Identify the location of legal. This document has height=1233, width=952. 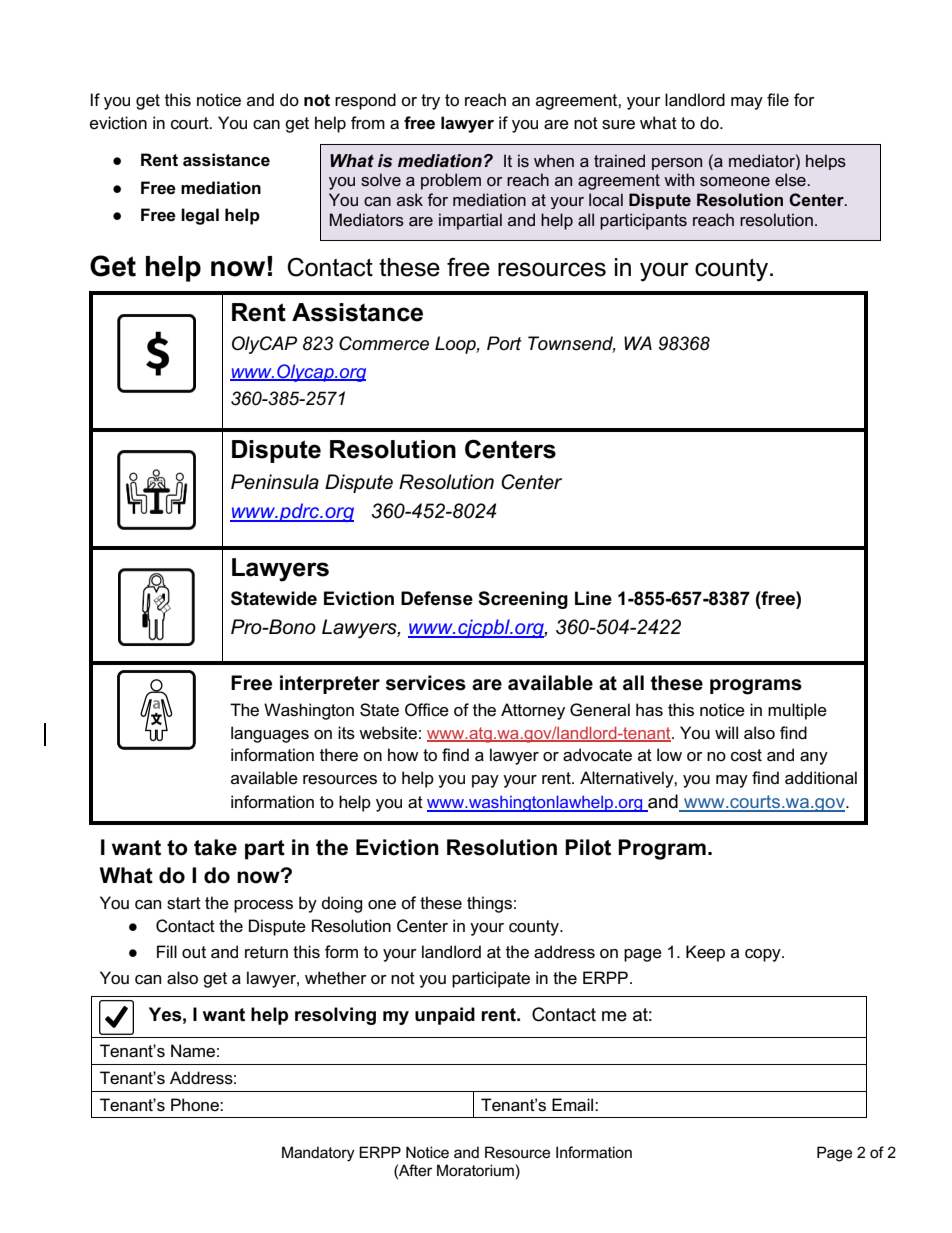
(200, 216).
